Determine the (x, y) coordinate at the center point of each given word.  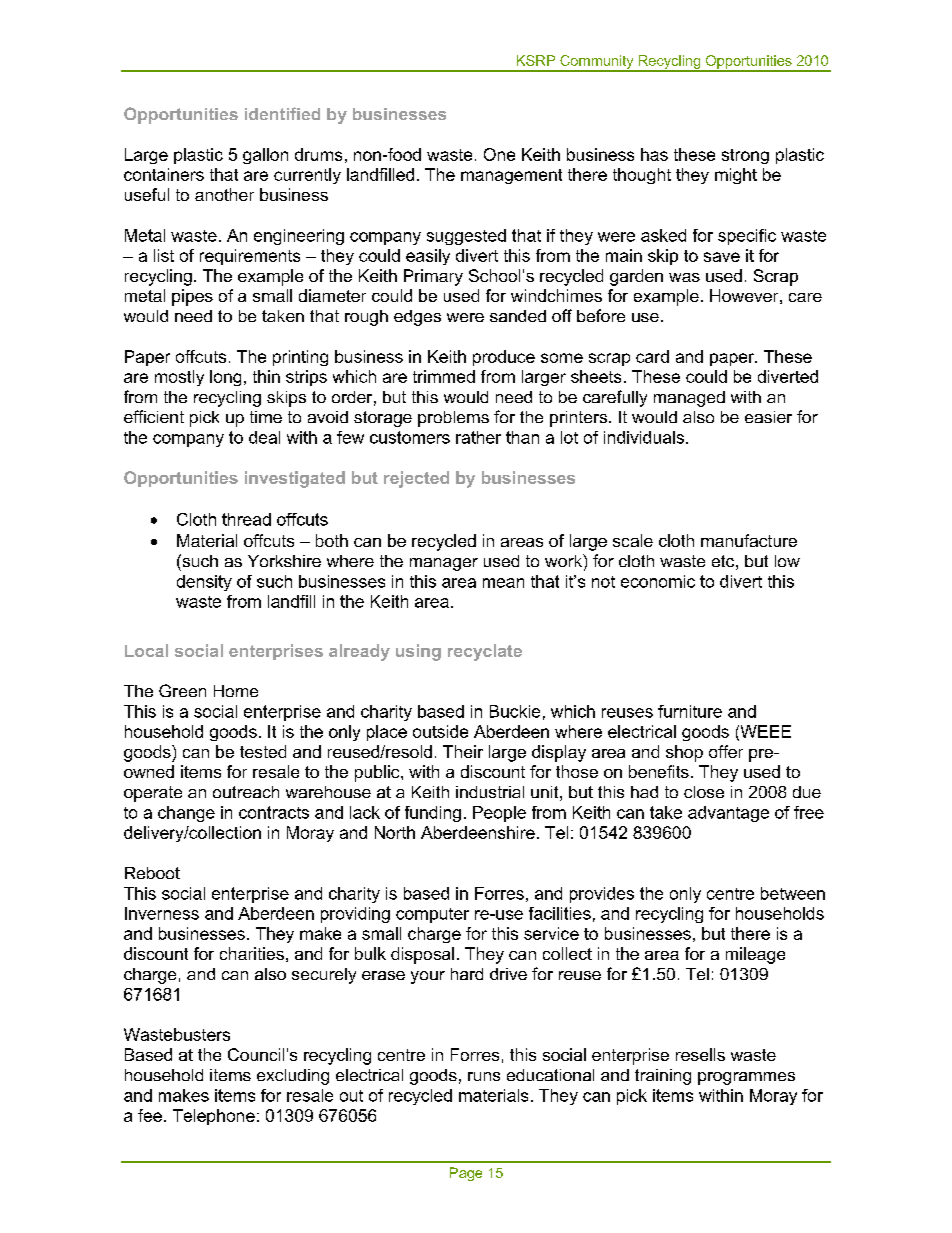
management (511, 176)
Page (466, 1174)
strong (745, 156)
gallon (265, 156)
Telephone (214, 1117)
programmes (746, 1078)
